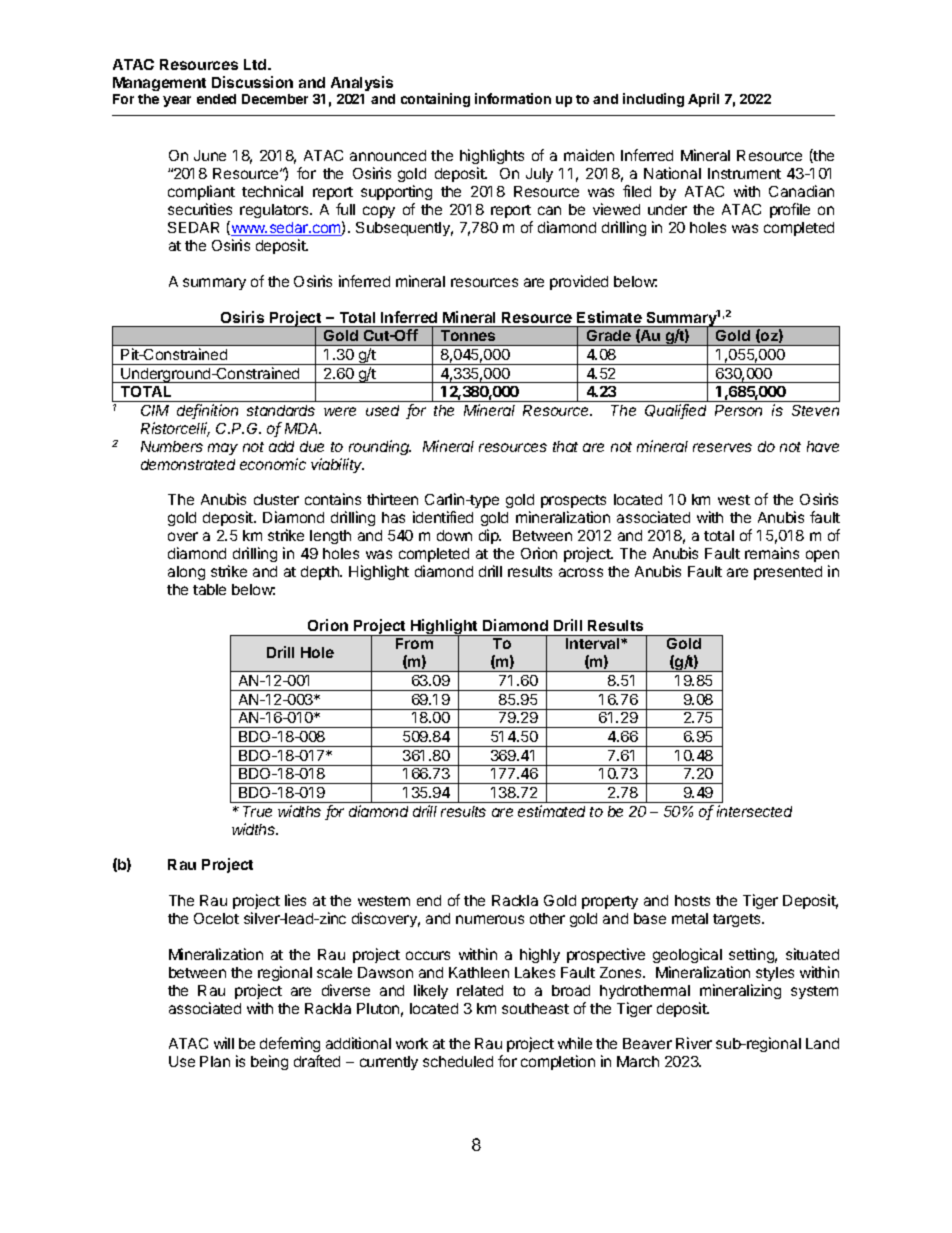 The image size is (952, 1233). I want to click on will, so click(224, 1043).
